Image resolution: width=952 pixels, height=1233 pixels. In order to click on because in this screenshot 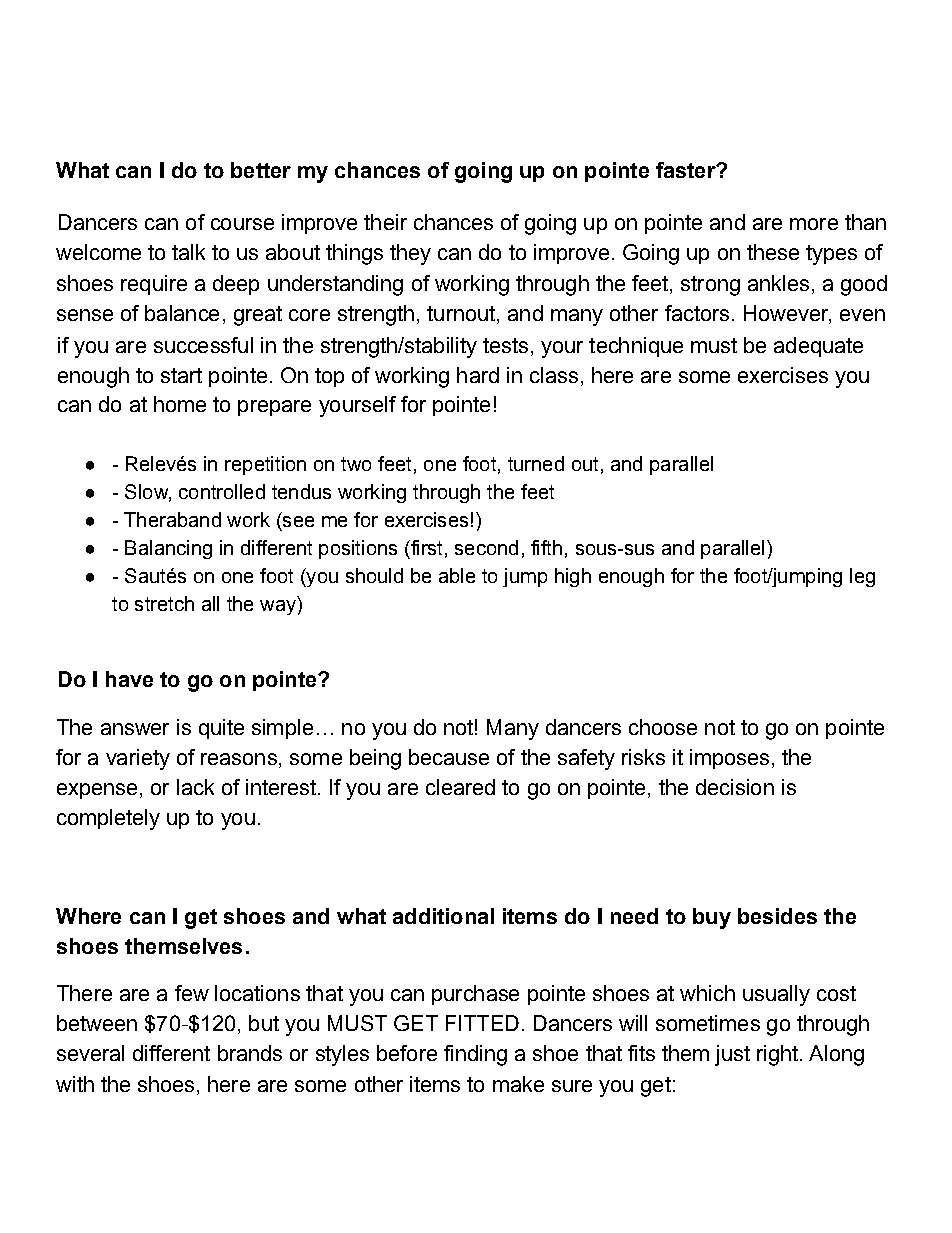, I will do `click(449, 757)`.
